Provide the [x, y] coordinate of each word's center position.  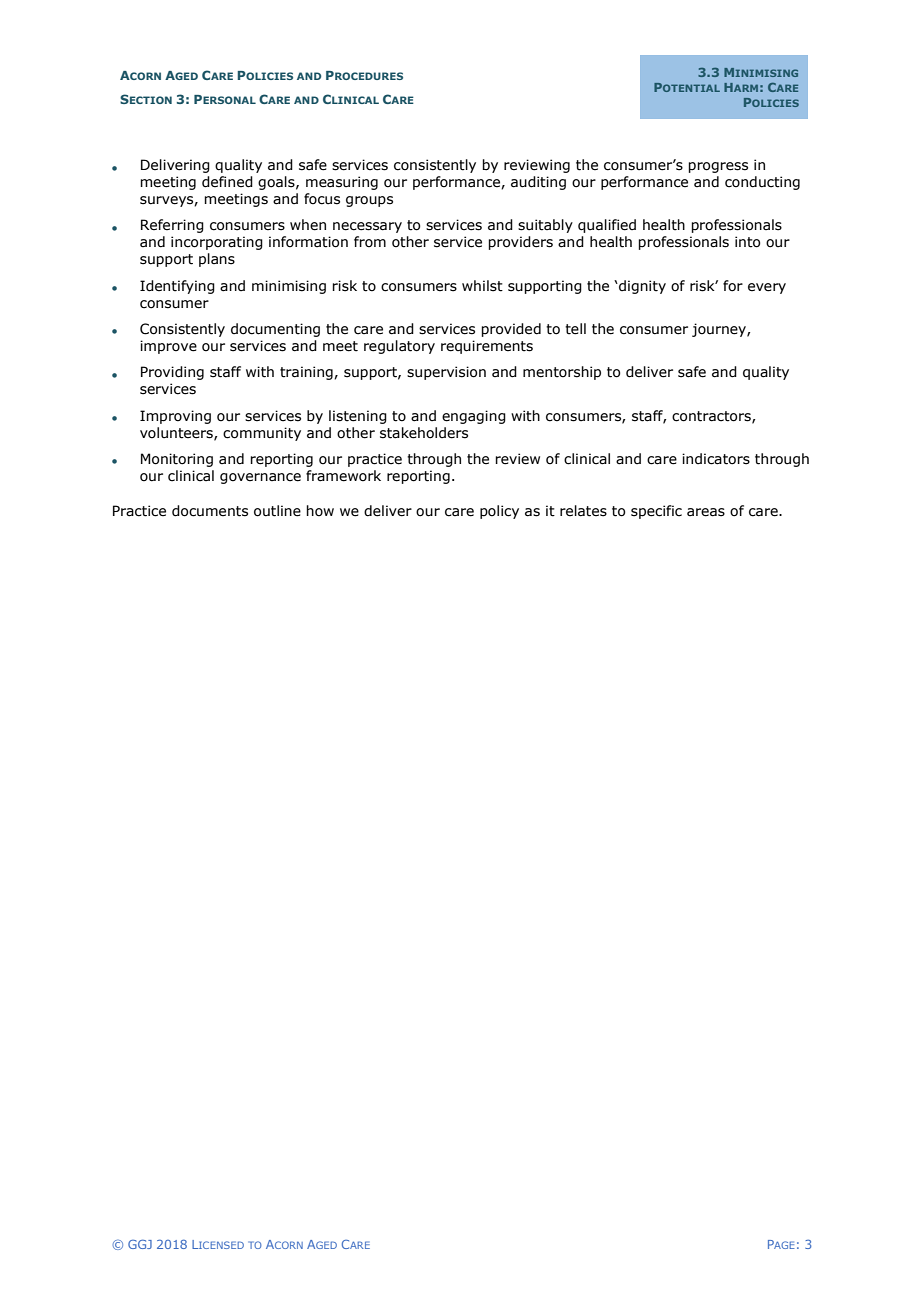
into [747, 242]
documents [210, 511]
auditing [538, 183]
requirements [487, 347]
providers [520, 243]
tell [575, 329]
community [262, 434]
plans [217, 260]
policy [499, 512]
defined [227, 182]
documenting [275, 330]
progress [718, 167]
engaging [474, 417]
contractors [712, 417]
